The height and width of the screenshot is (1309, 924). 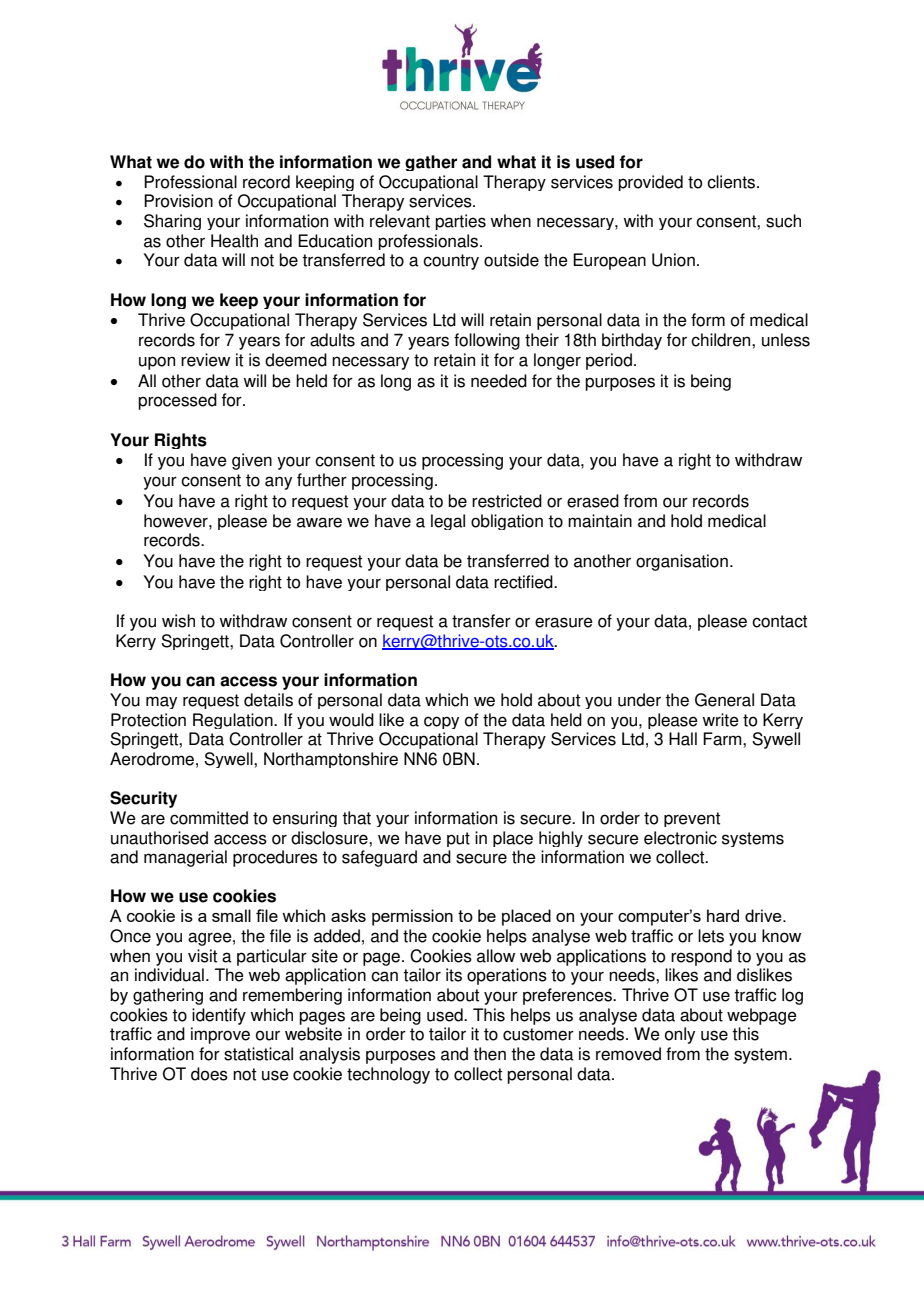 What do you see at coordinates (448, 522) in the screenshot?
I see `legal` at bounding box center [448, 522].
